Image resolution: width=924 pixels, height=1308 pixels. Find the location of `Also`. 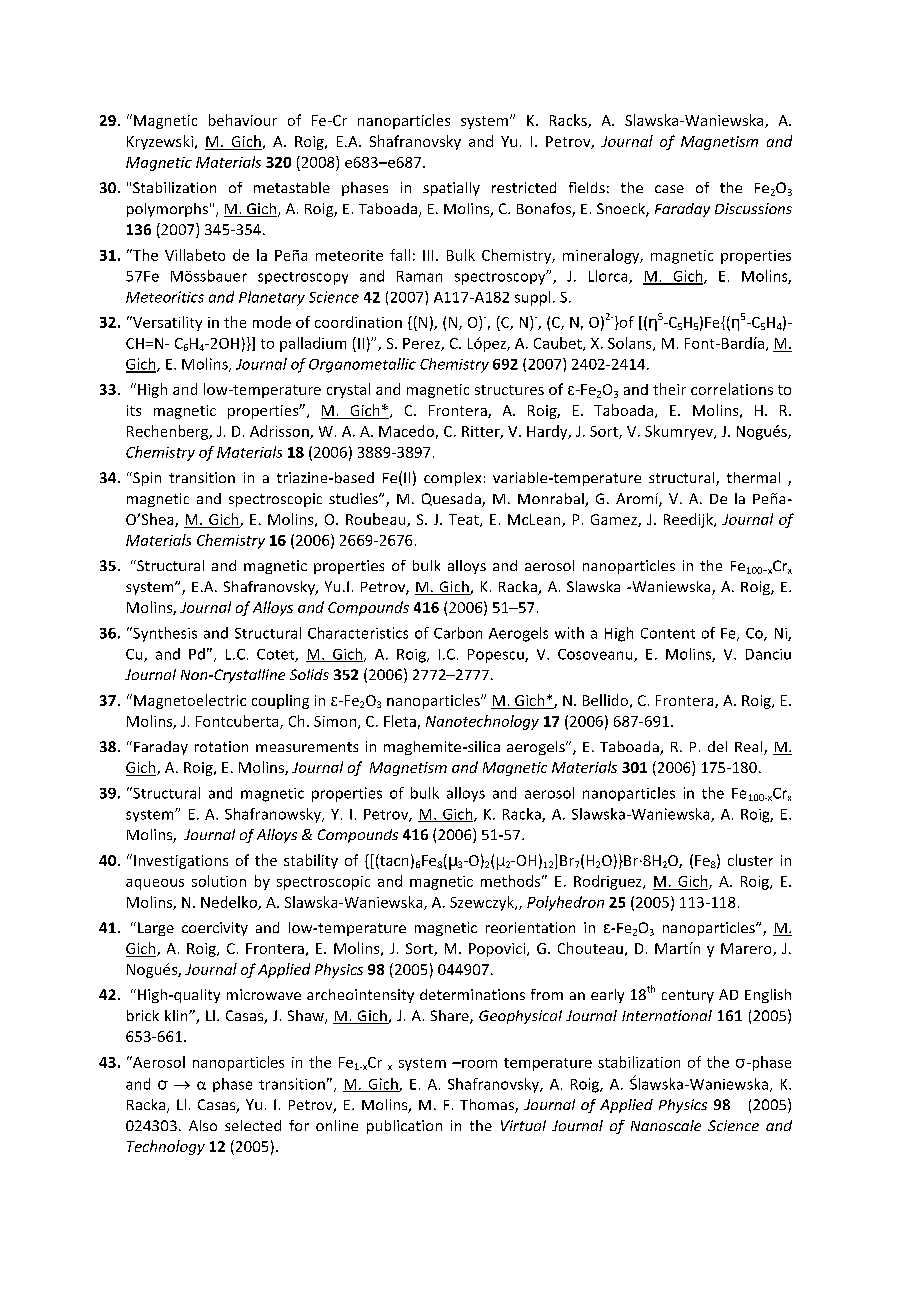

Also is located at coordinates (203, 1125).
